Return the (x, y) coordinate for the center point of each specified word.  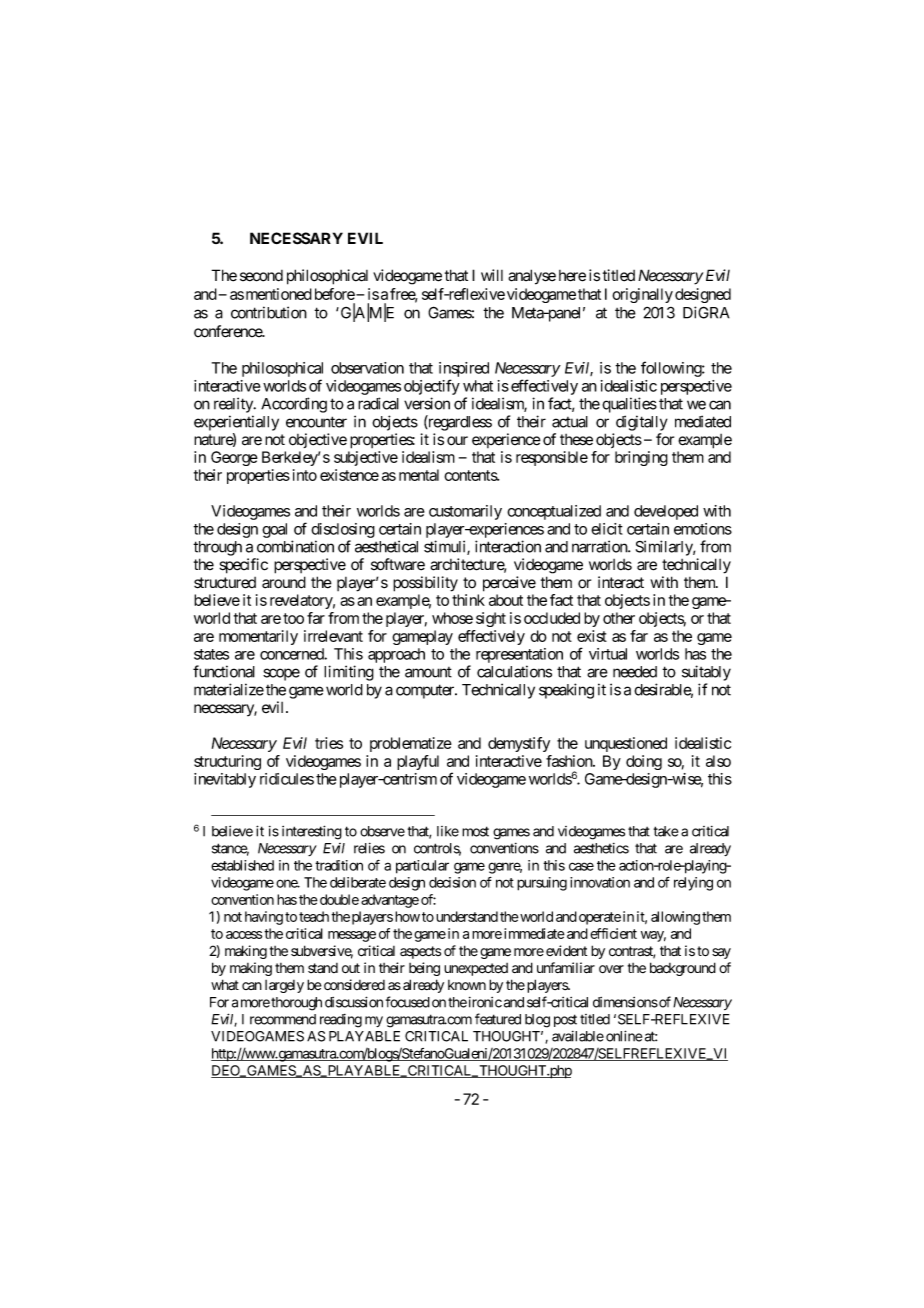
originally (642, 295)
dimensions (625, 1002)
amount (428, 672)
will (492, 275)
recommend (283, 1019)
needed (635, 672)
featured (498, 1019)
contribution (269, 312)
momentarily (258, 637)
